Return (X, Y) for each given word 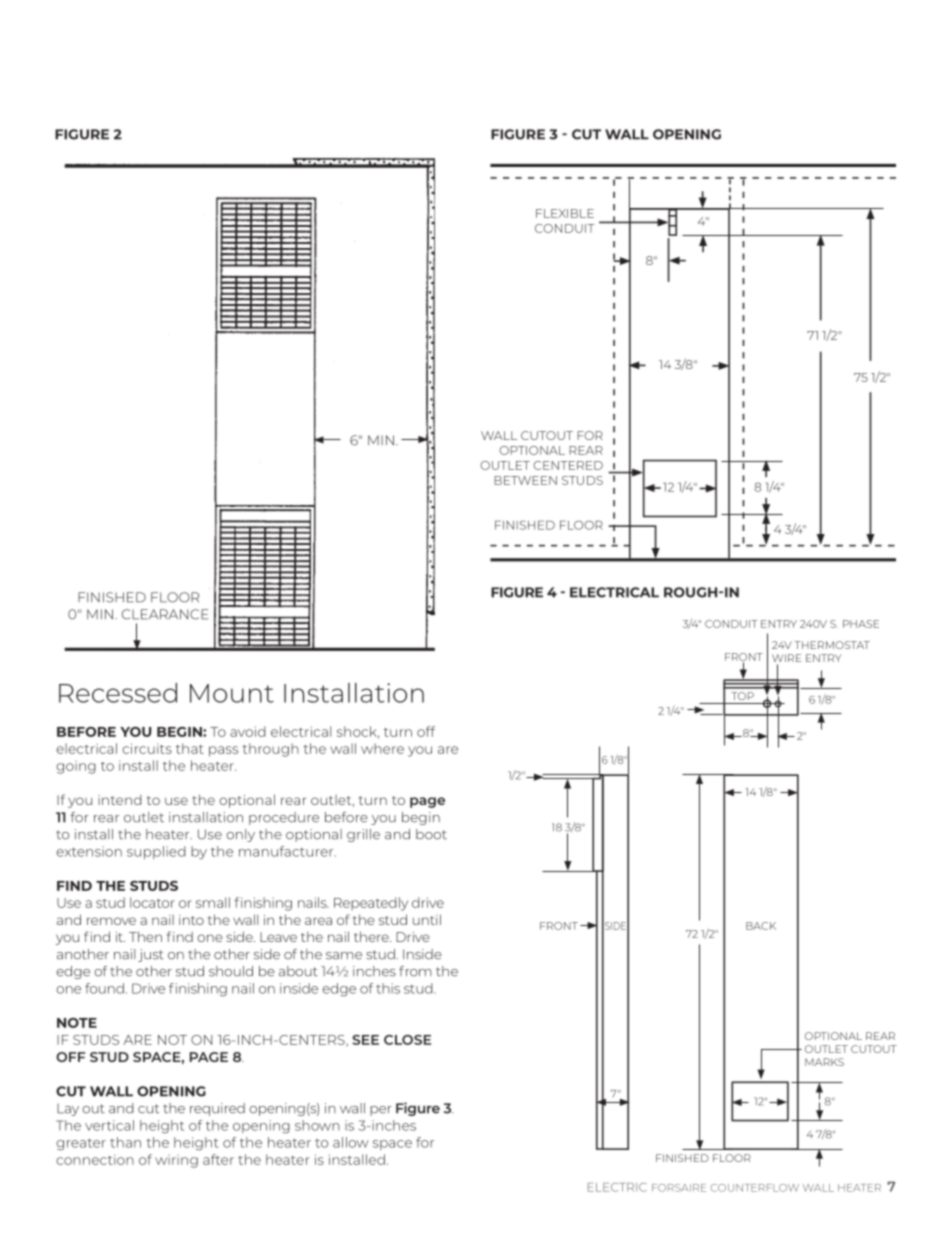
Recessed (118, 693)
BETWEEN (525, 480)
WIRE (786, 658)
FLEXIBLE (565, 213)
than (125, 1142)
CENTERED (568, 465)
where (382, 748)
